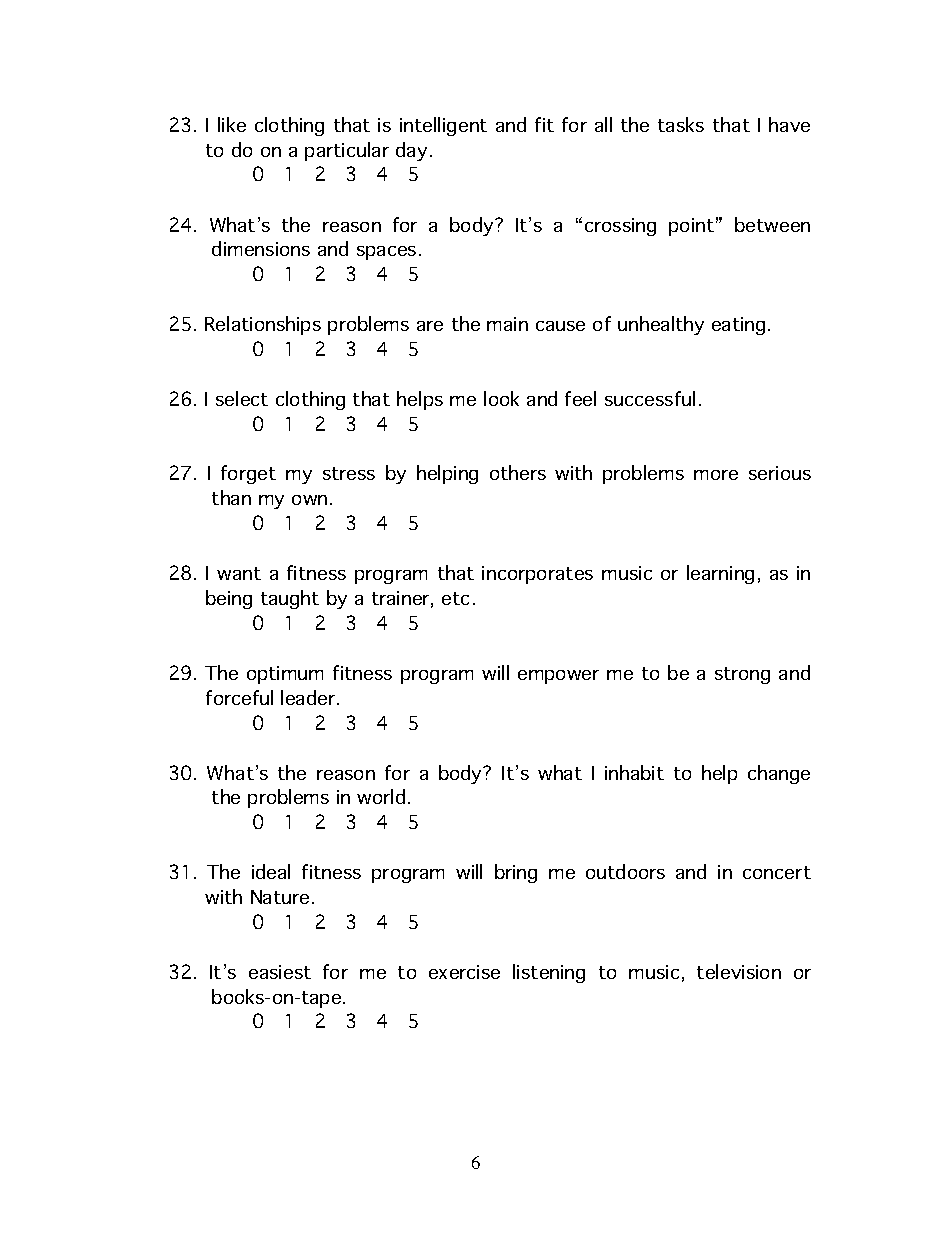 The image size is (952, 1233). Describe the element at coordinates (309, 500) in the page. I see `own` at that location.
